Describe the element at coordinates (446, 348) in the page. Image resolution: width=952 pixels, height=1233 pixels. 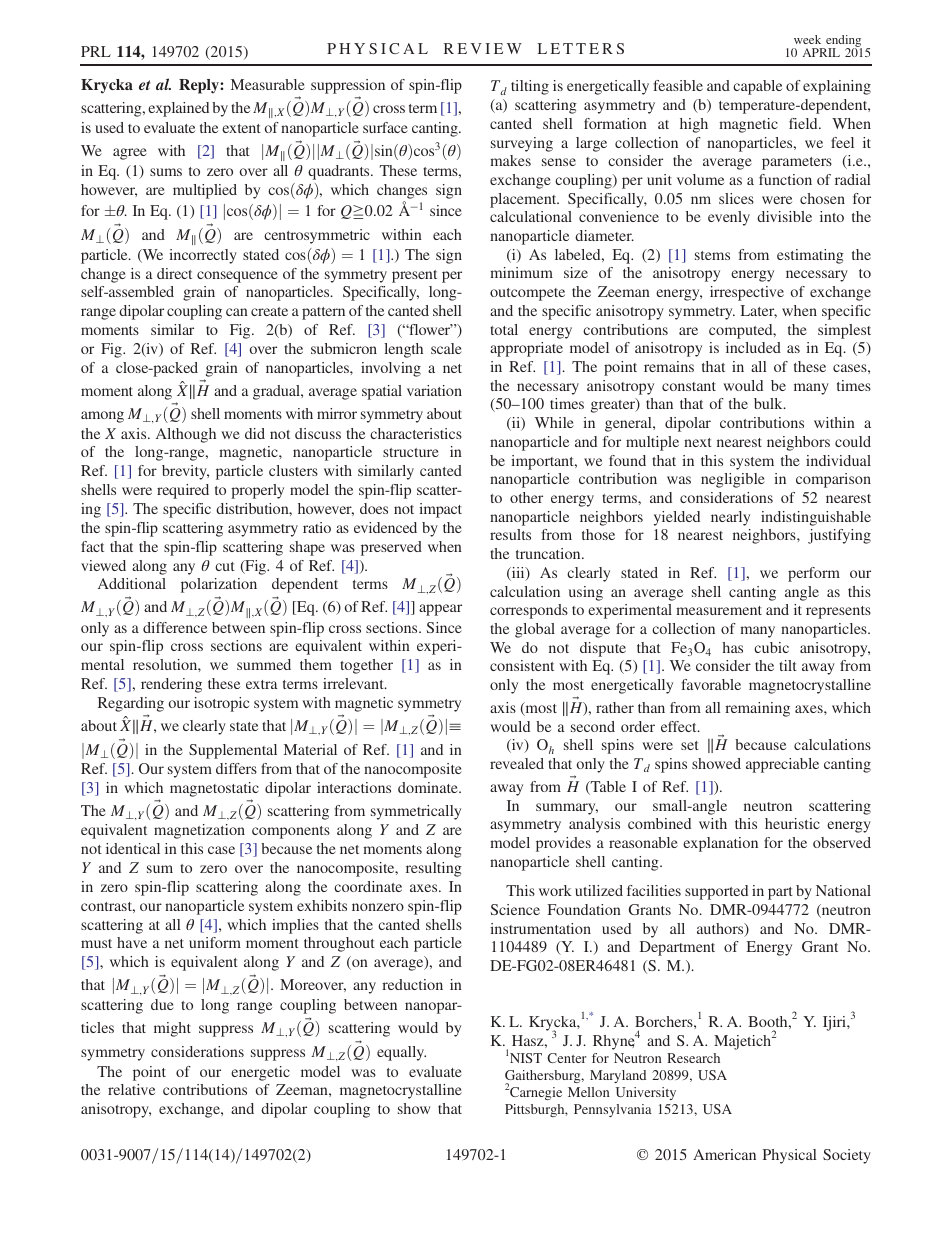
I see `scale` at that location.
